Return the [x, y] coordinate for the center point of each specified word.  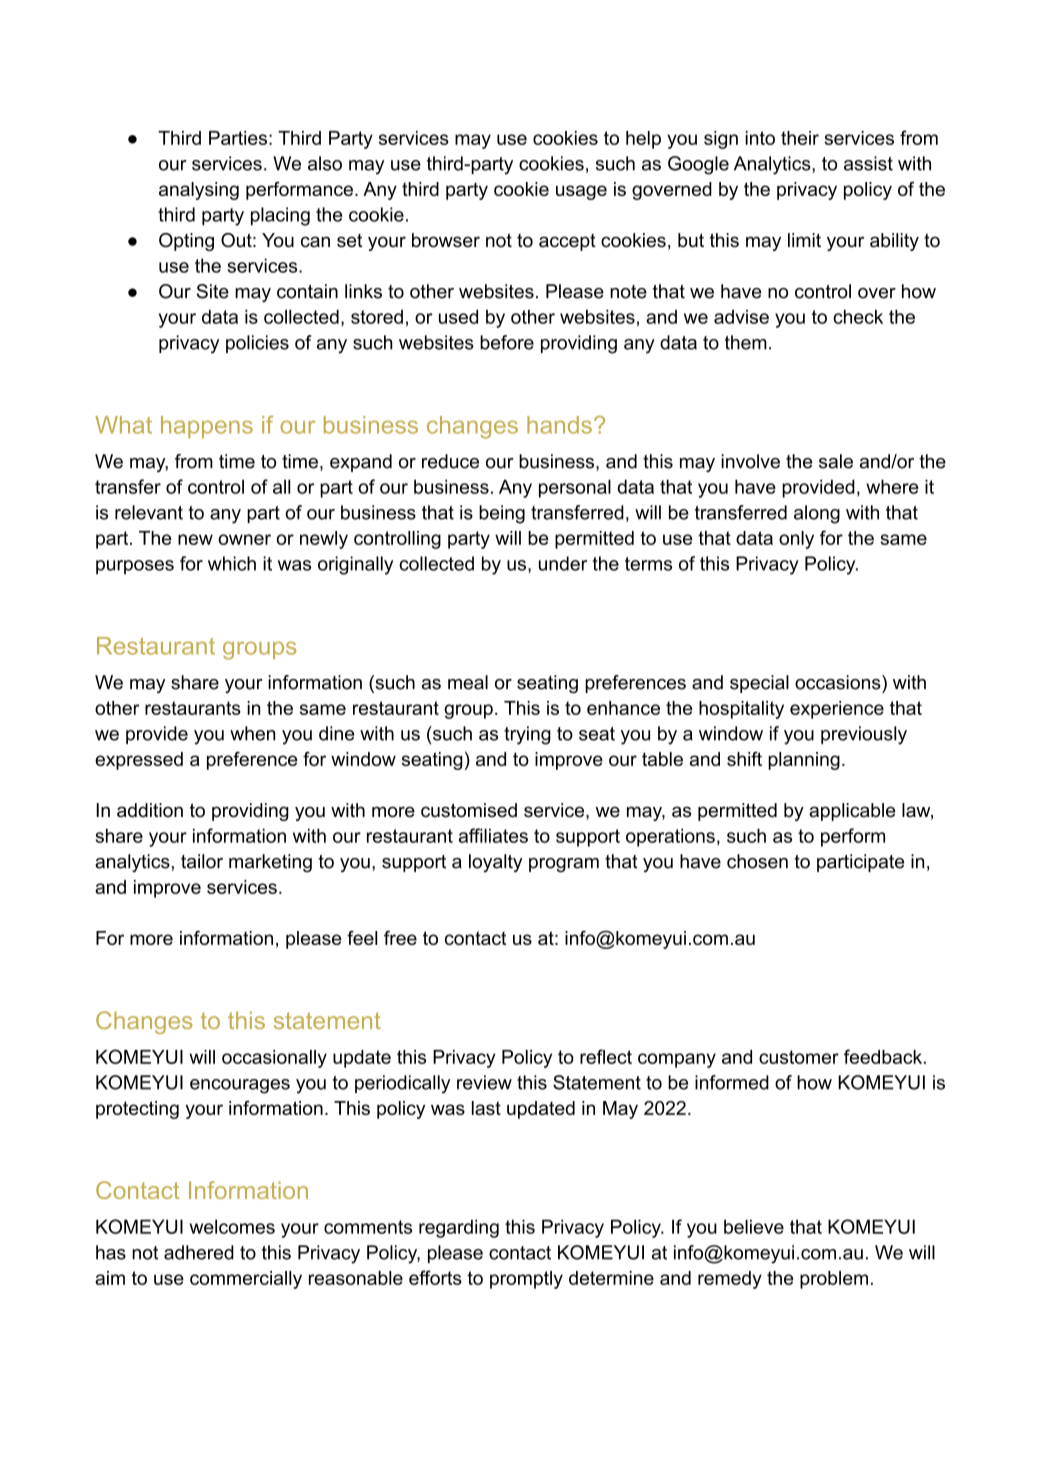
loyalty [495, 863]
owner [244, 539]
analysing [199, 191]
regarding [459, 1228]
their [800, 138]
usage [581, 192]
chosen [757, 861]
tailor [202, 861]
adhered [199, 1252]
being [502, 514]
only [796, 540]
